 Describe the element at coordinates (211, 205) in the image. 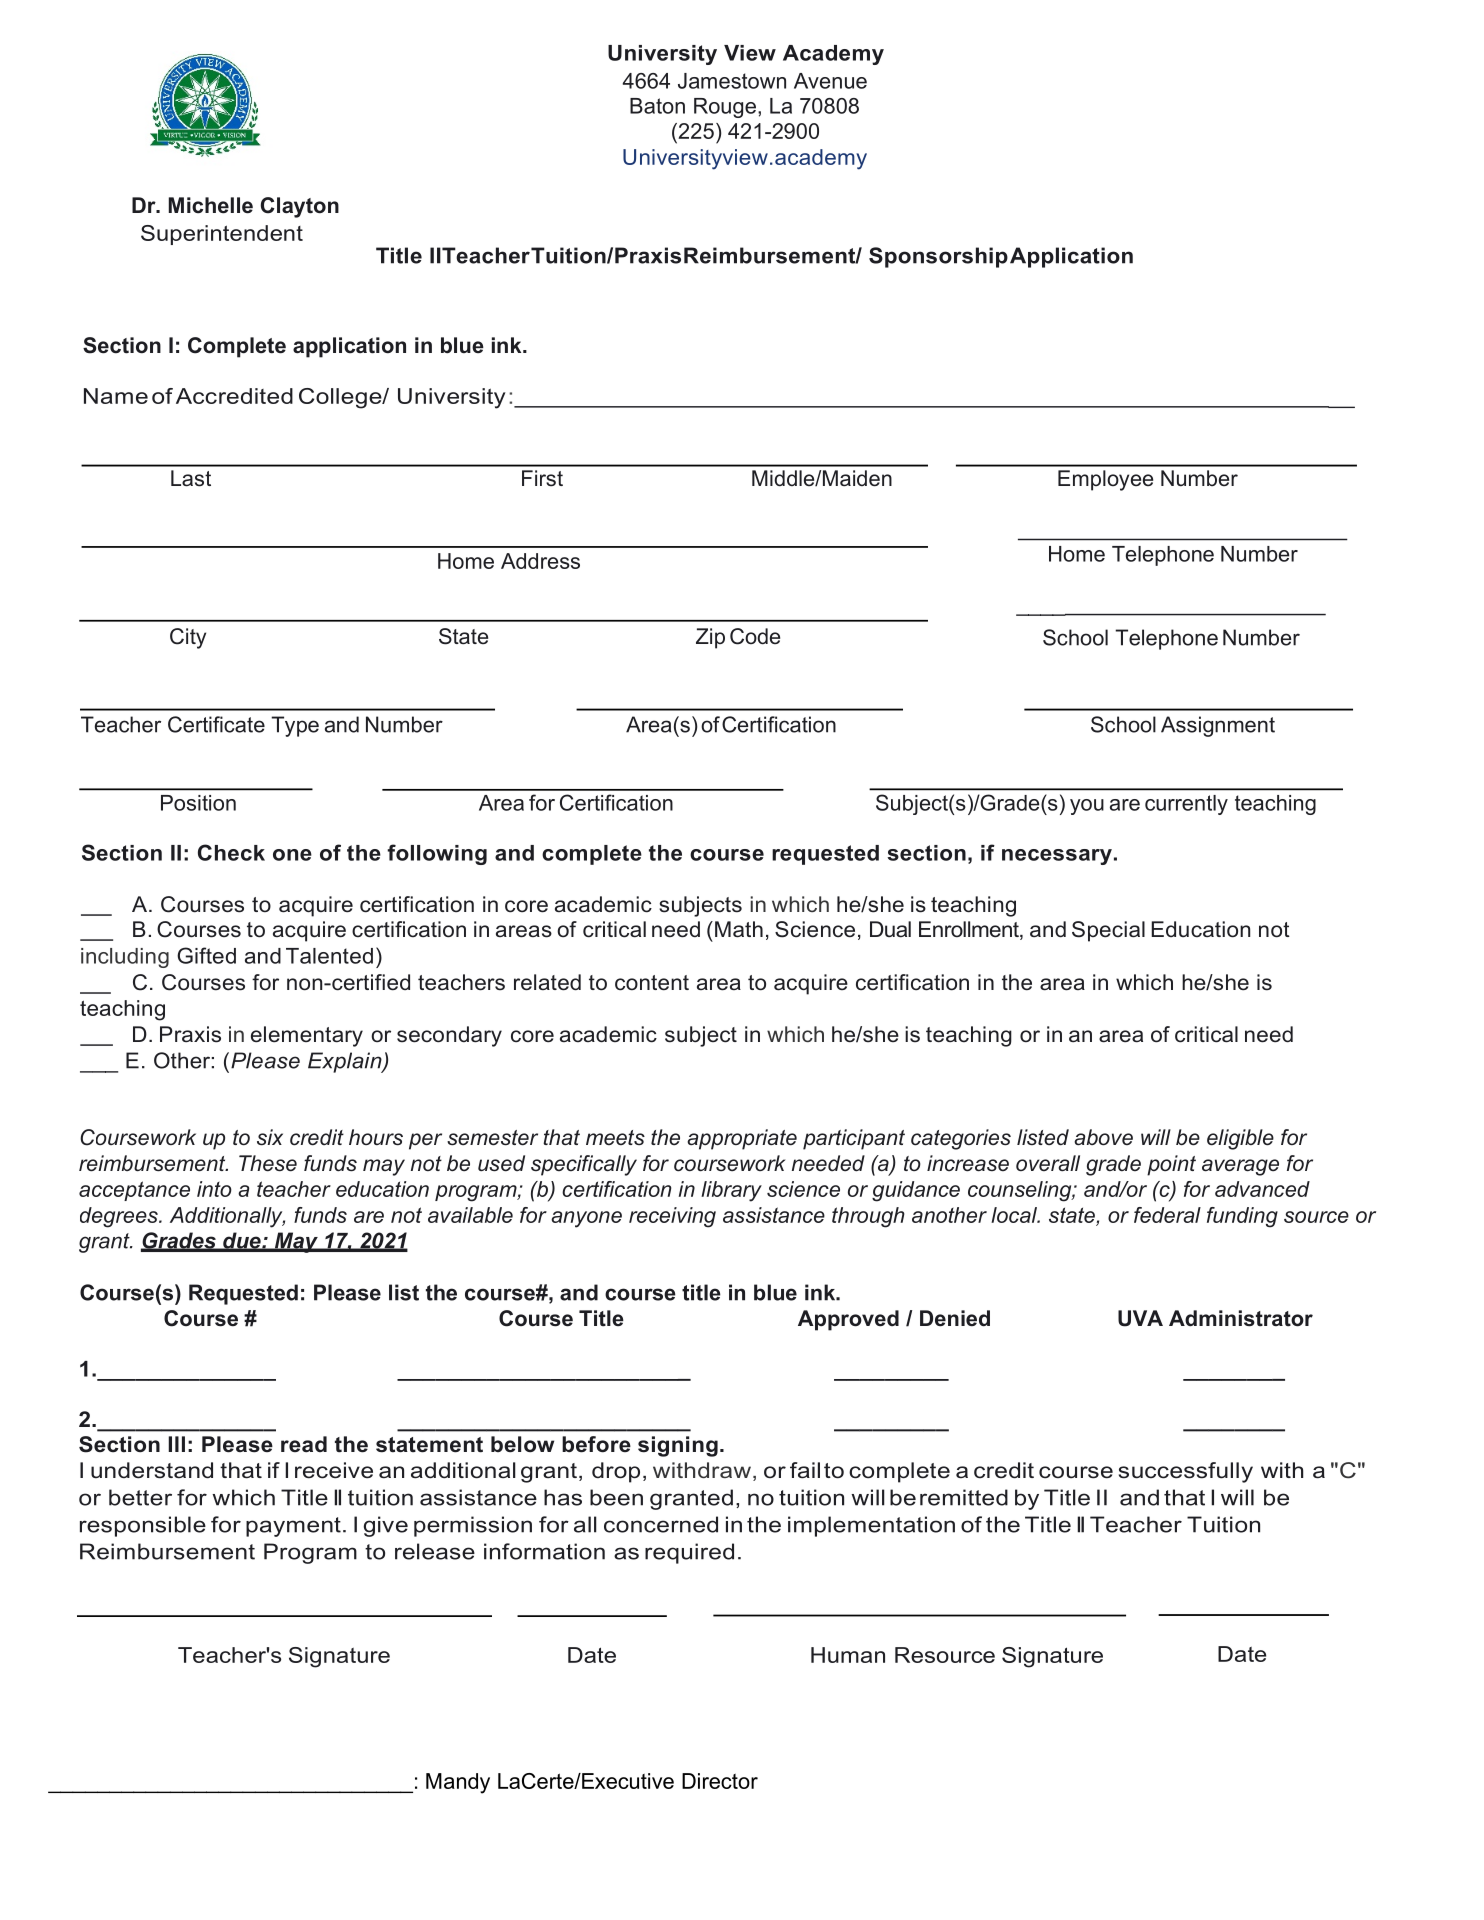

I see `Michelle` at that location.
